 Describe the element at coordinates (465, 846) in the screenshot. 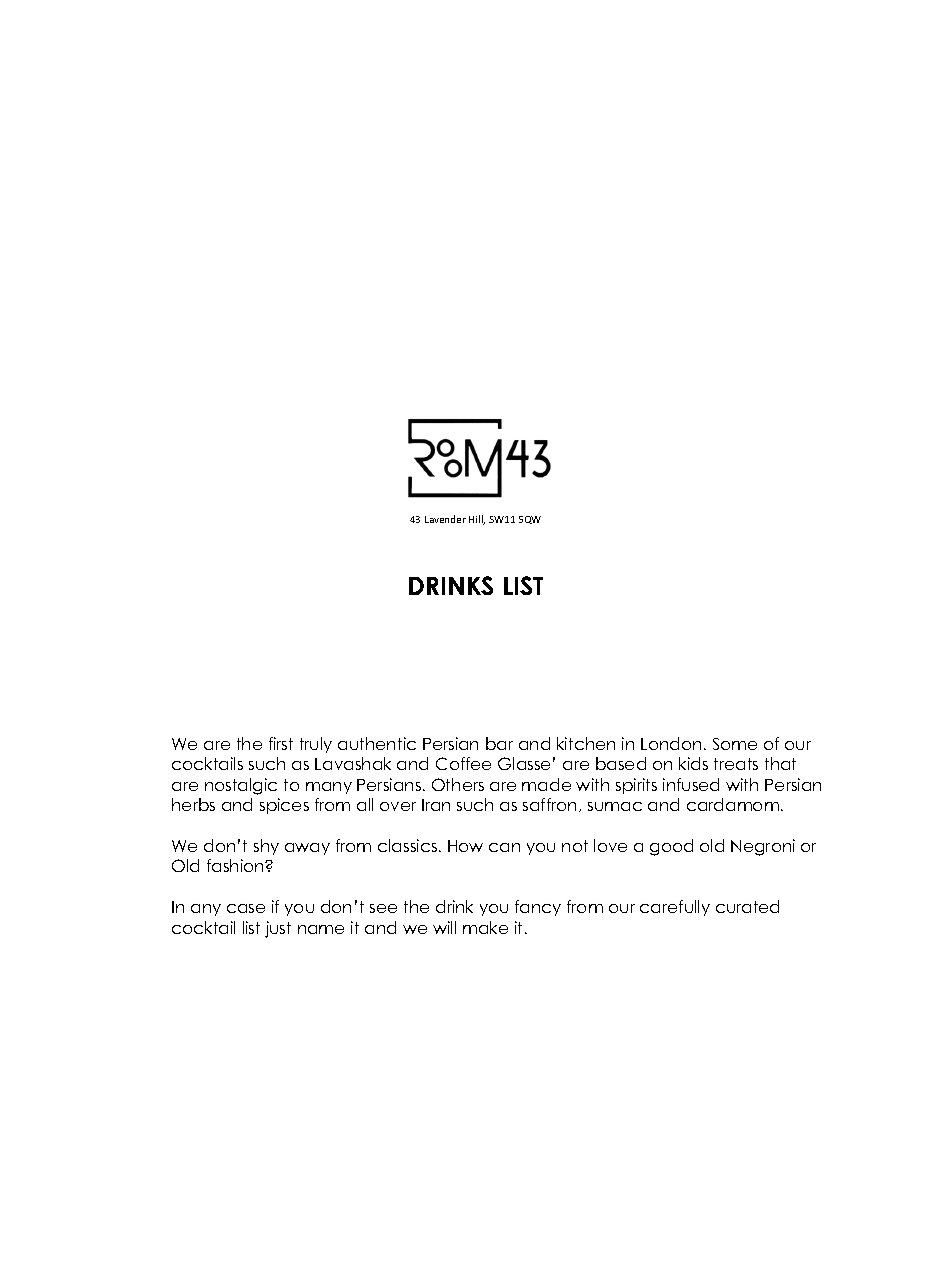

I see `How` at that location.
